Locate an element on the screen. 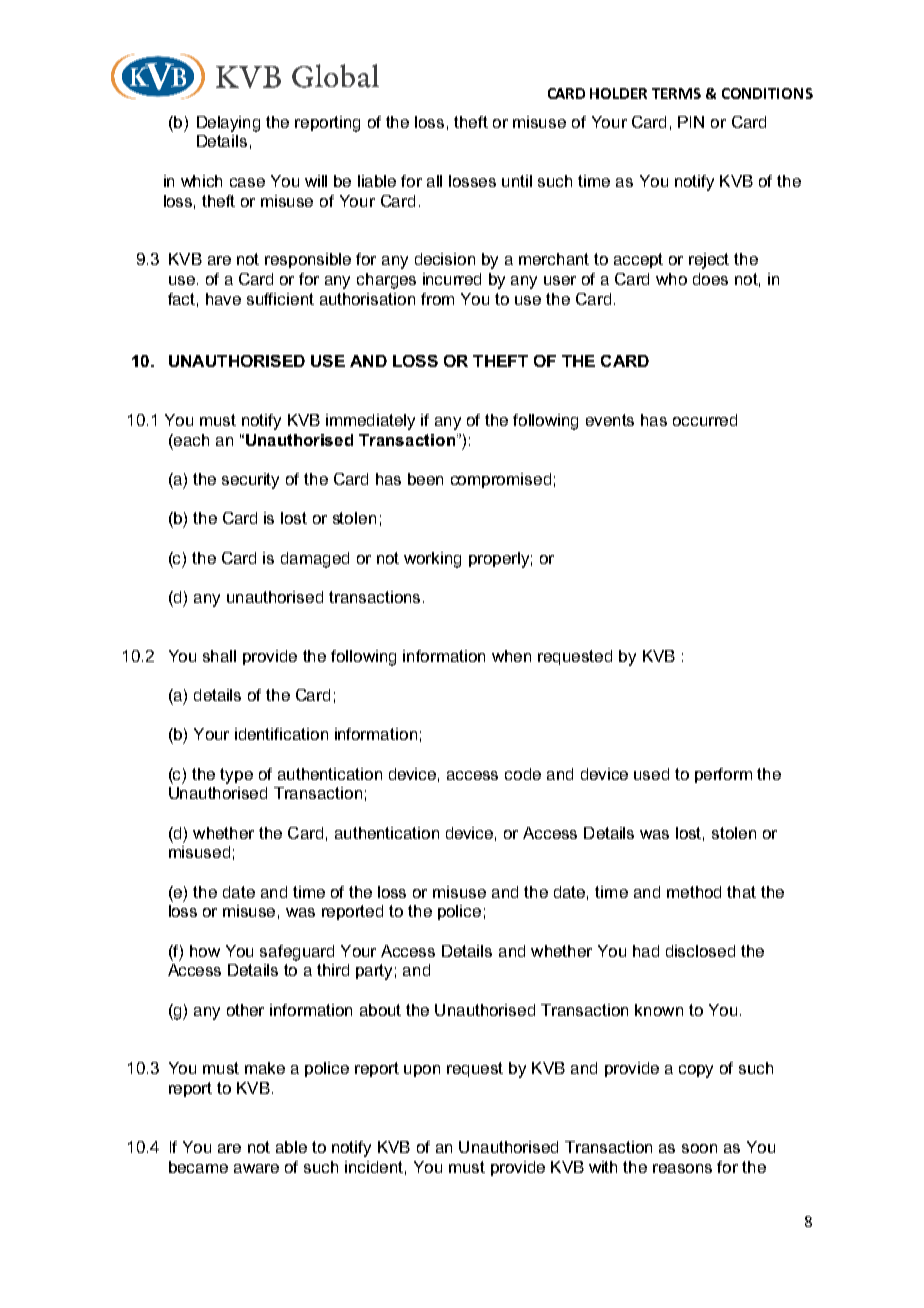 This screenshot has height=1308, width=924. compromised is located at coordinates (501, 480).
